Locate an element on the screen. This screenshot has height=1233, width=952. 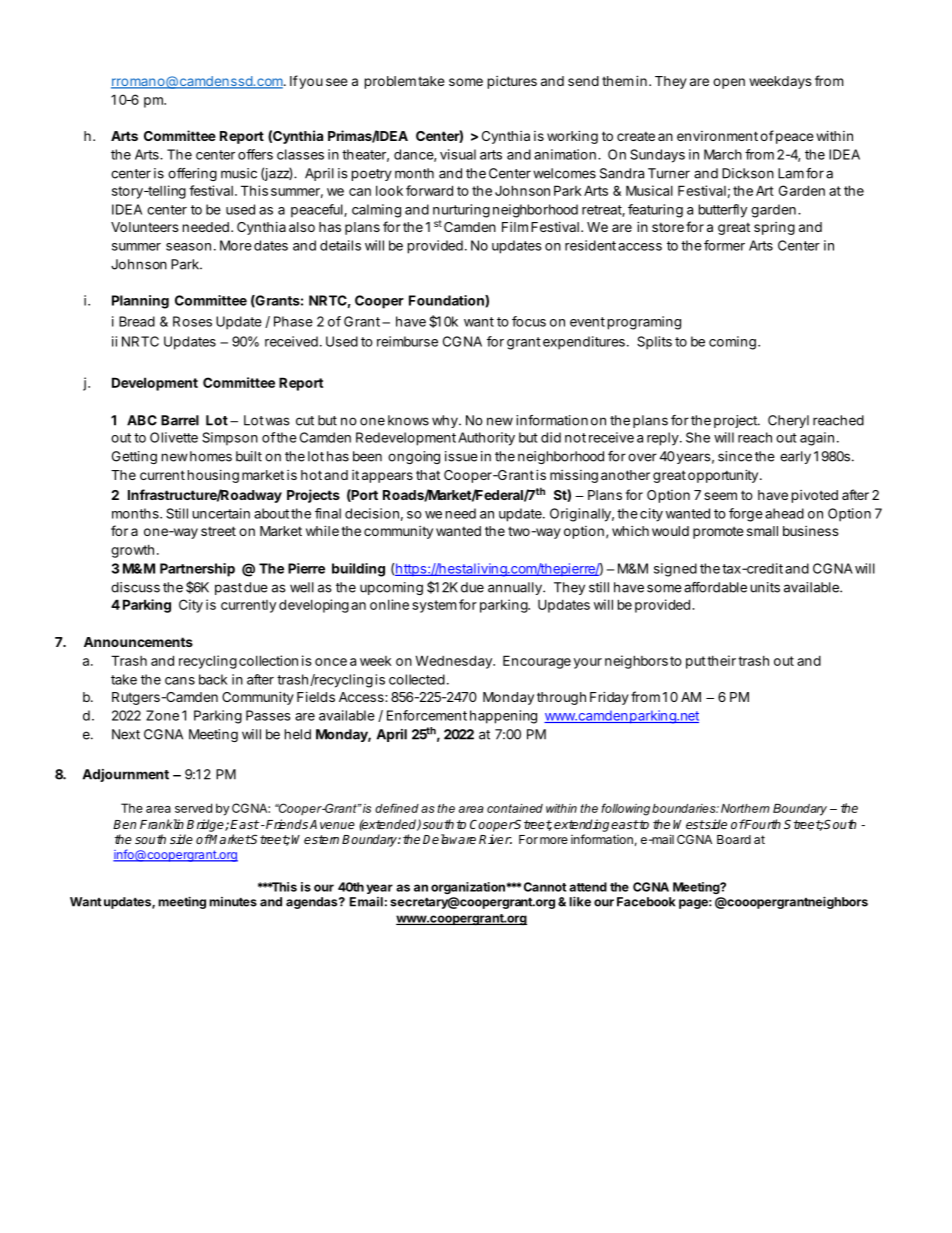
former is located at coordinates (724, 245).
